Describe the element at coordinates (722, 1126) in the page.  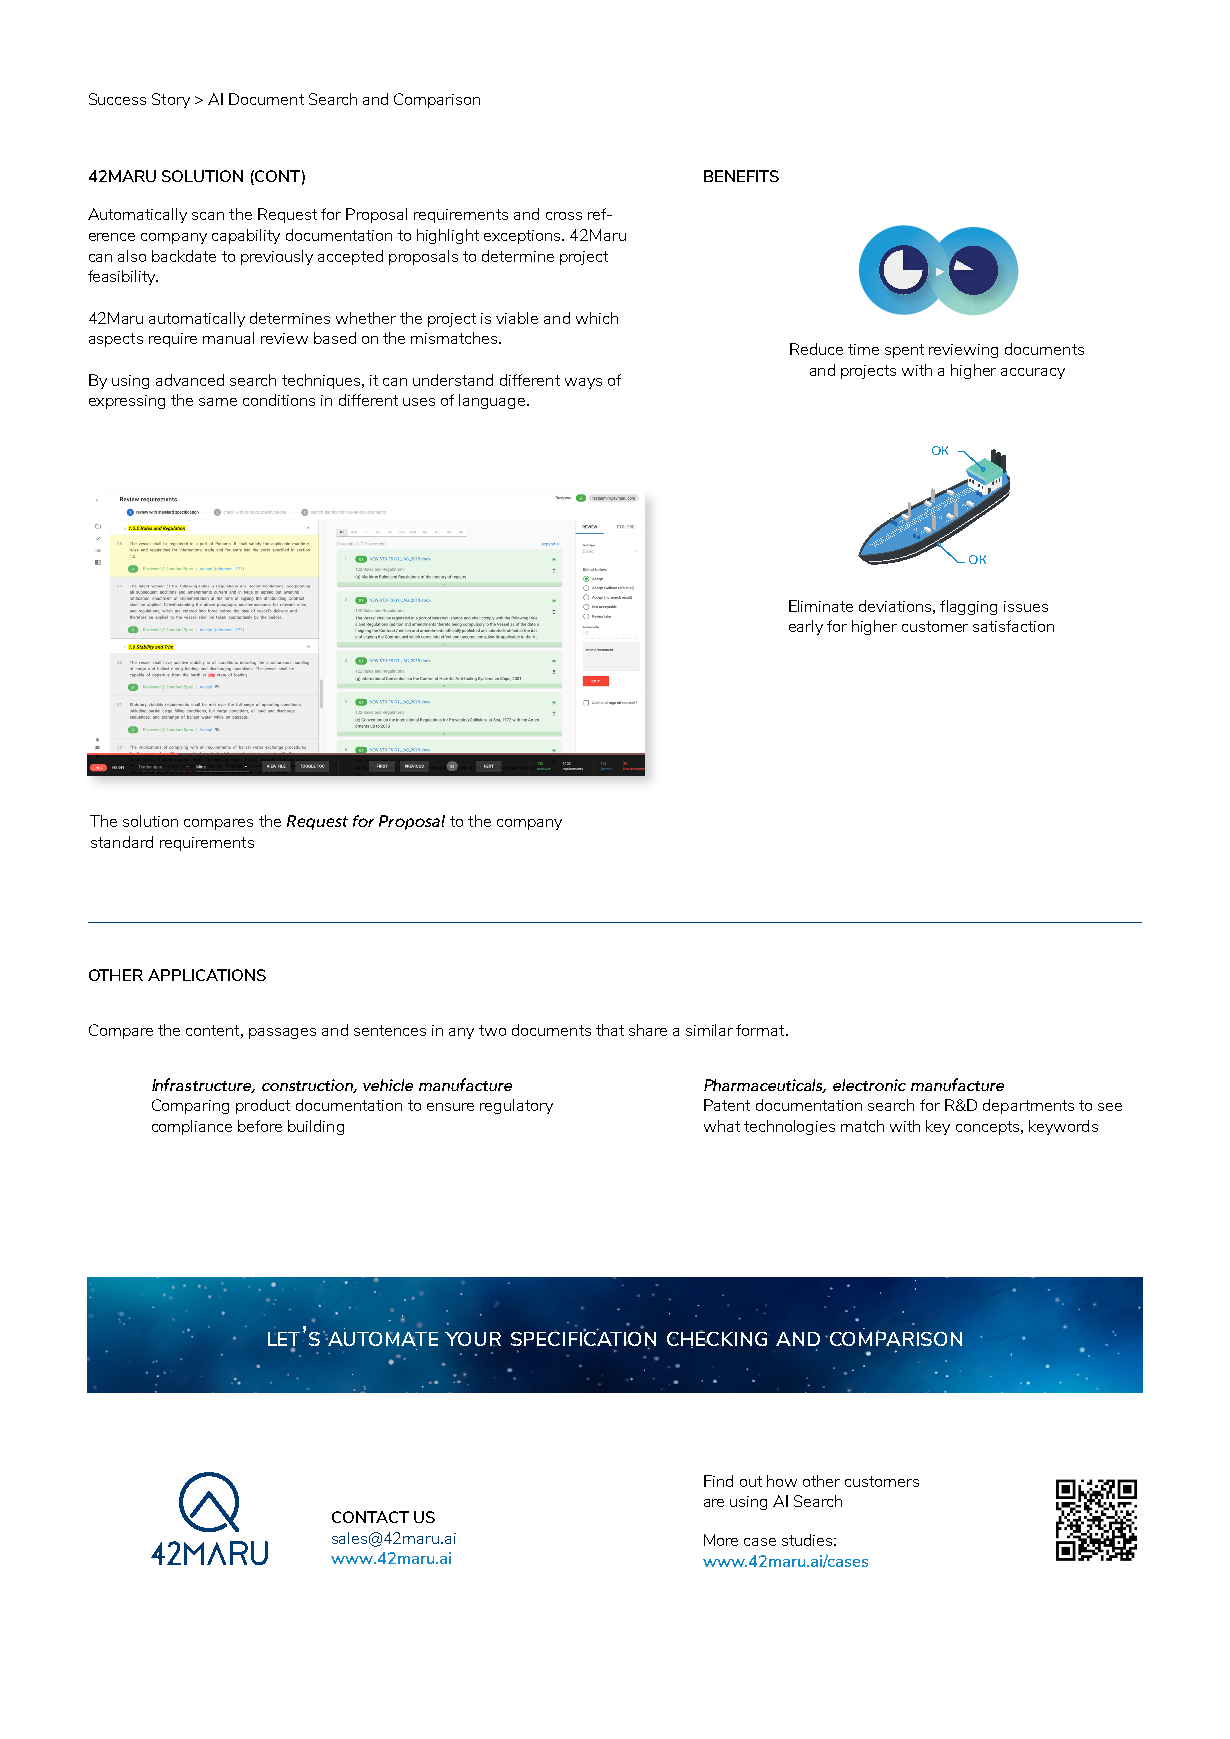
I see `what` at that location.
